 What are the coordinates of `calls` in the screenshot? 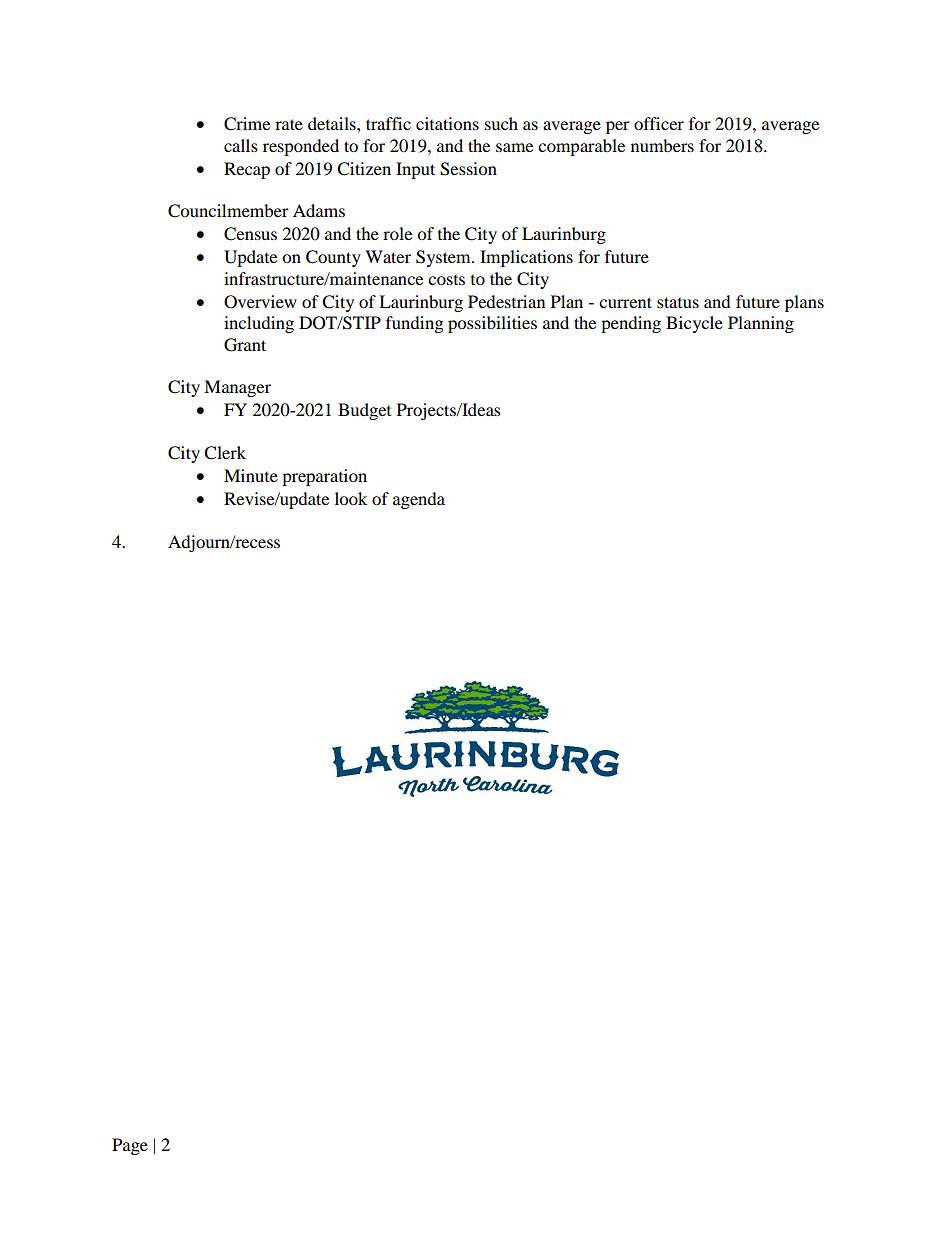 It's located at (241, 145).
